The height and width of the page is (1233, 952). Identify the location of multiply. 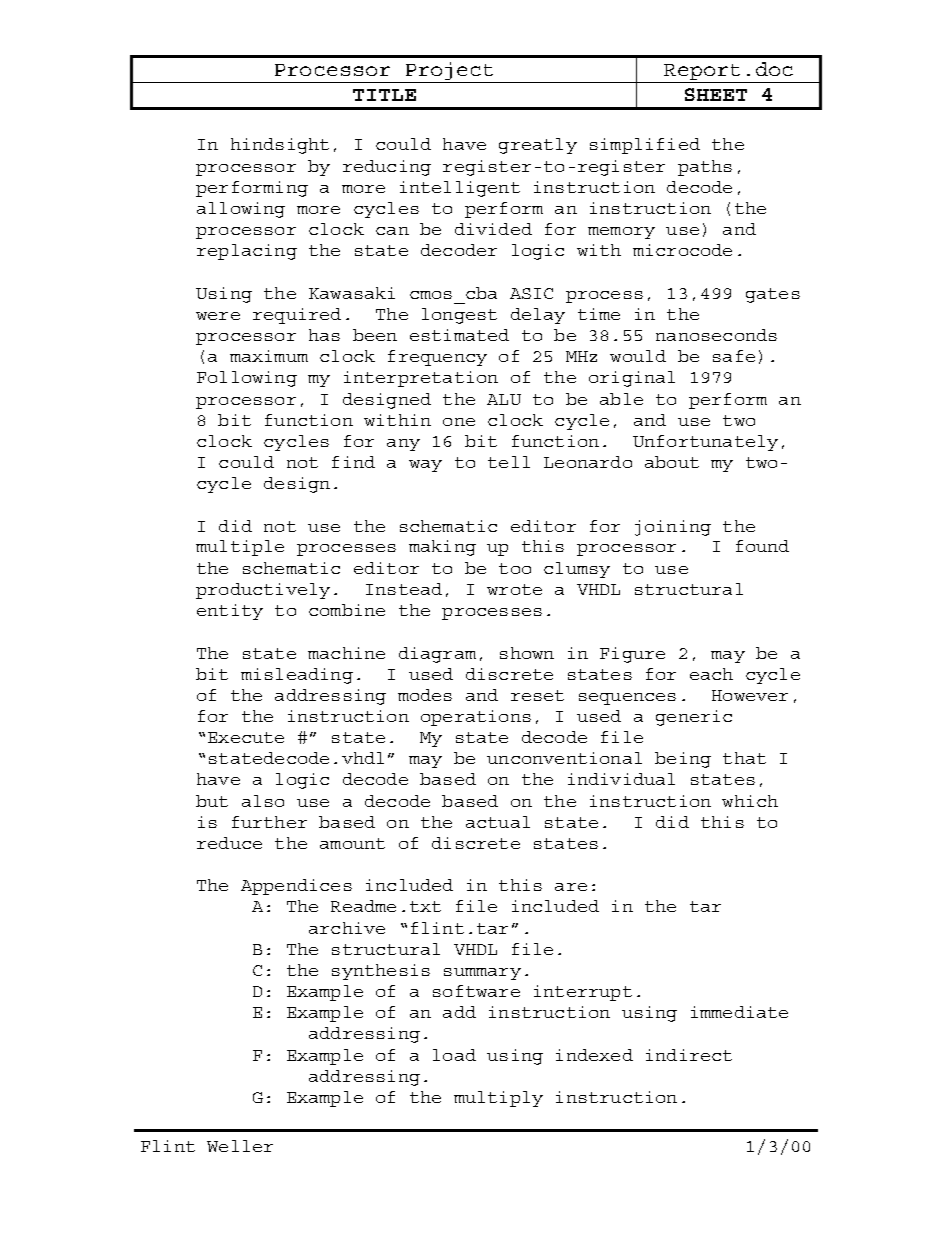
(498, 1099).
